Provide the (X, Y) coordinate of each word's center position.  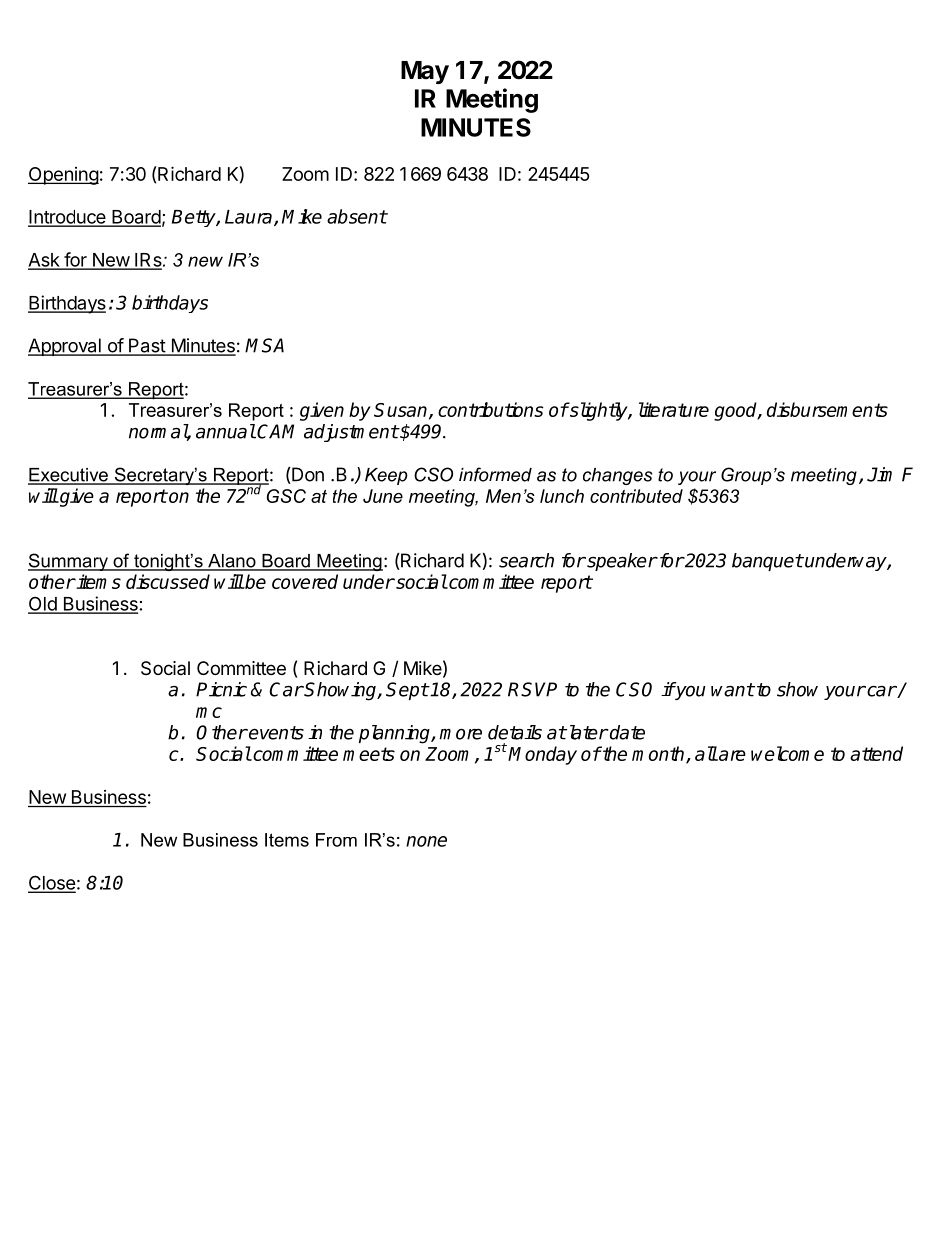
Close (52, 883)
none (426, 841)
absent (357, 216)
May (425, 72)
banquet (767, 562)
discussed (168, 581)
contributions (491, 409)
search (526, 560)
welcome (787, 753)
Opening (63, 176)
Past (147, 346)
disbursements (827, 409)
